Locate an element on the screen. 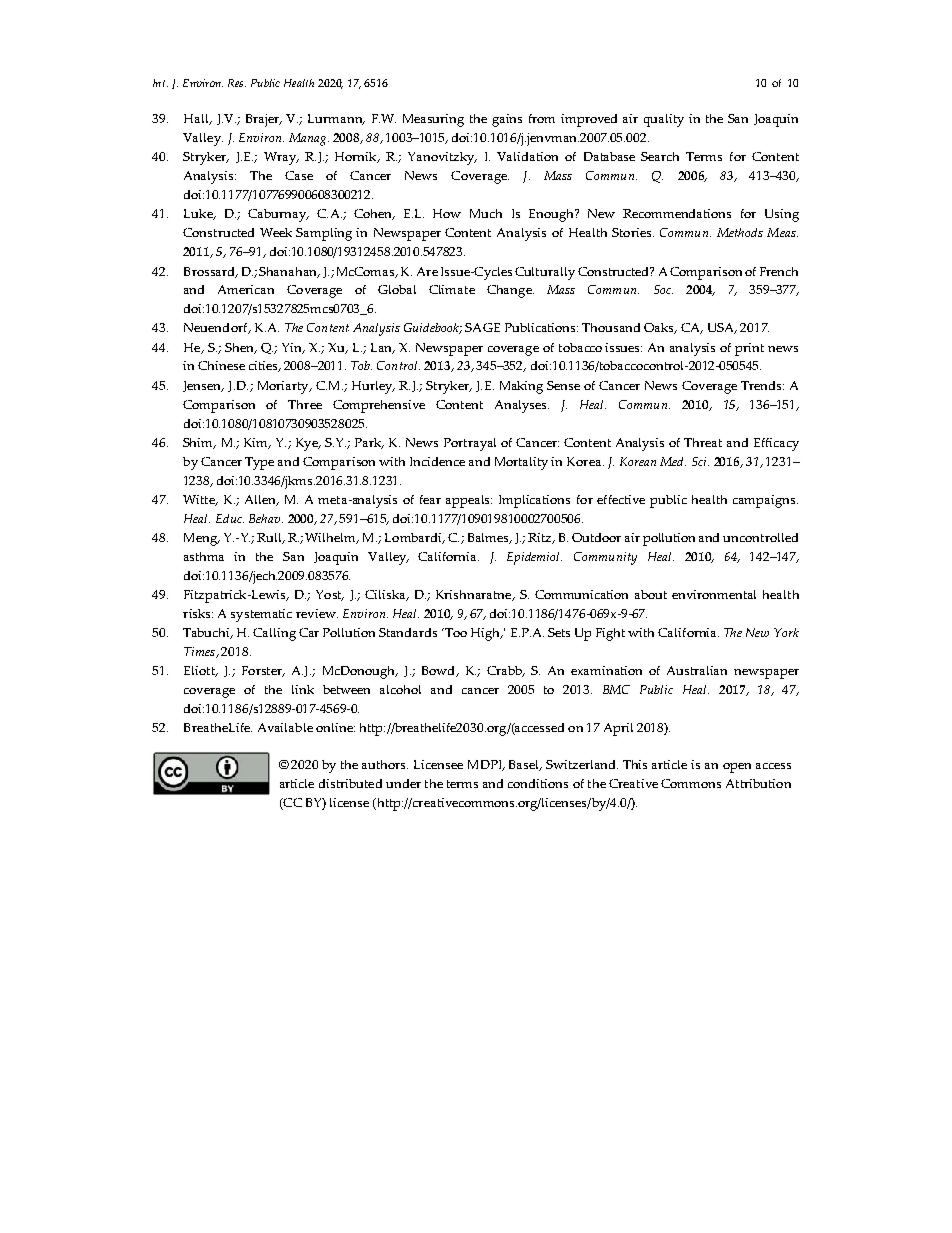 This screenshot has width=952, height=1233. gains is located at coordinates (507, 120).
